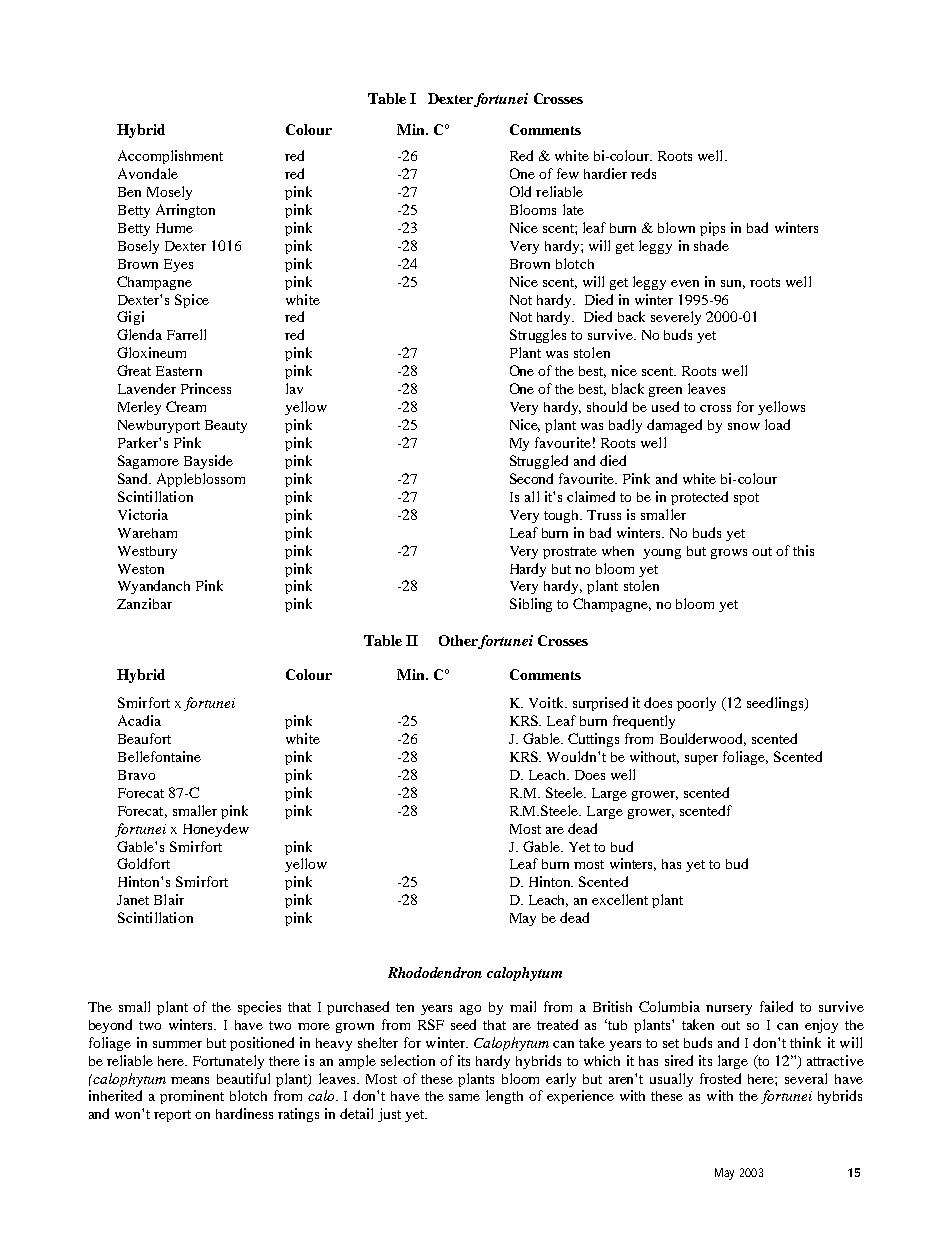 The image size is (952, 1233). What do you see at coordinates (141, 569) in the screenshot?
I see `Weston` at bounding box center [141, 569].
